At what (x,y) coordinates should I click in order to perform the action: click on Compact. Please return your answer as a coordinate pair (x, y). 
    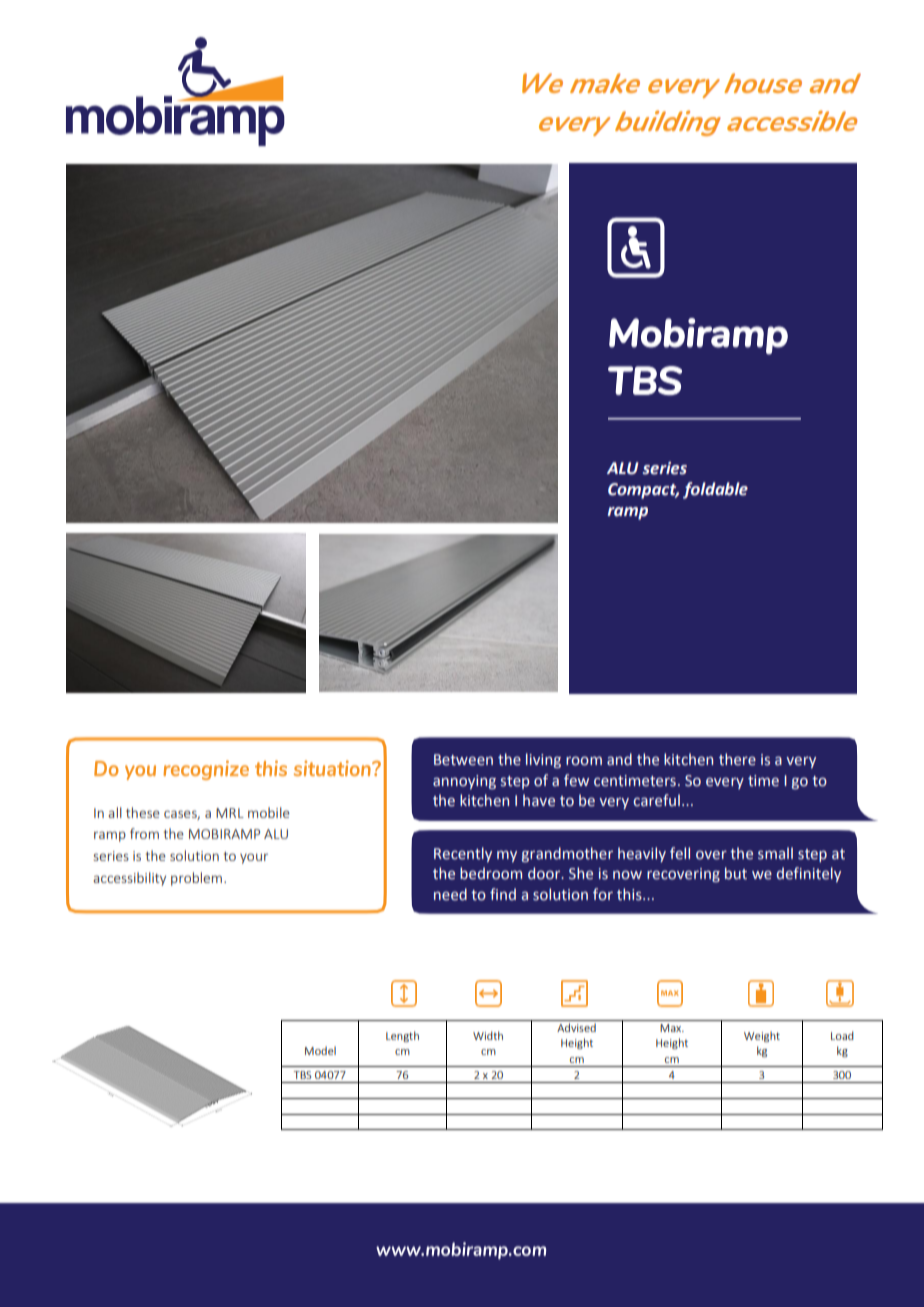
    Looking at the image, I should click on (643, 491).
